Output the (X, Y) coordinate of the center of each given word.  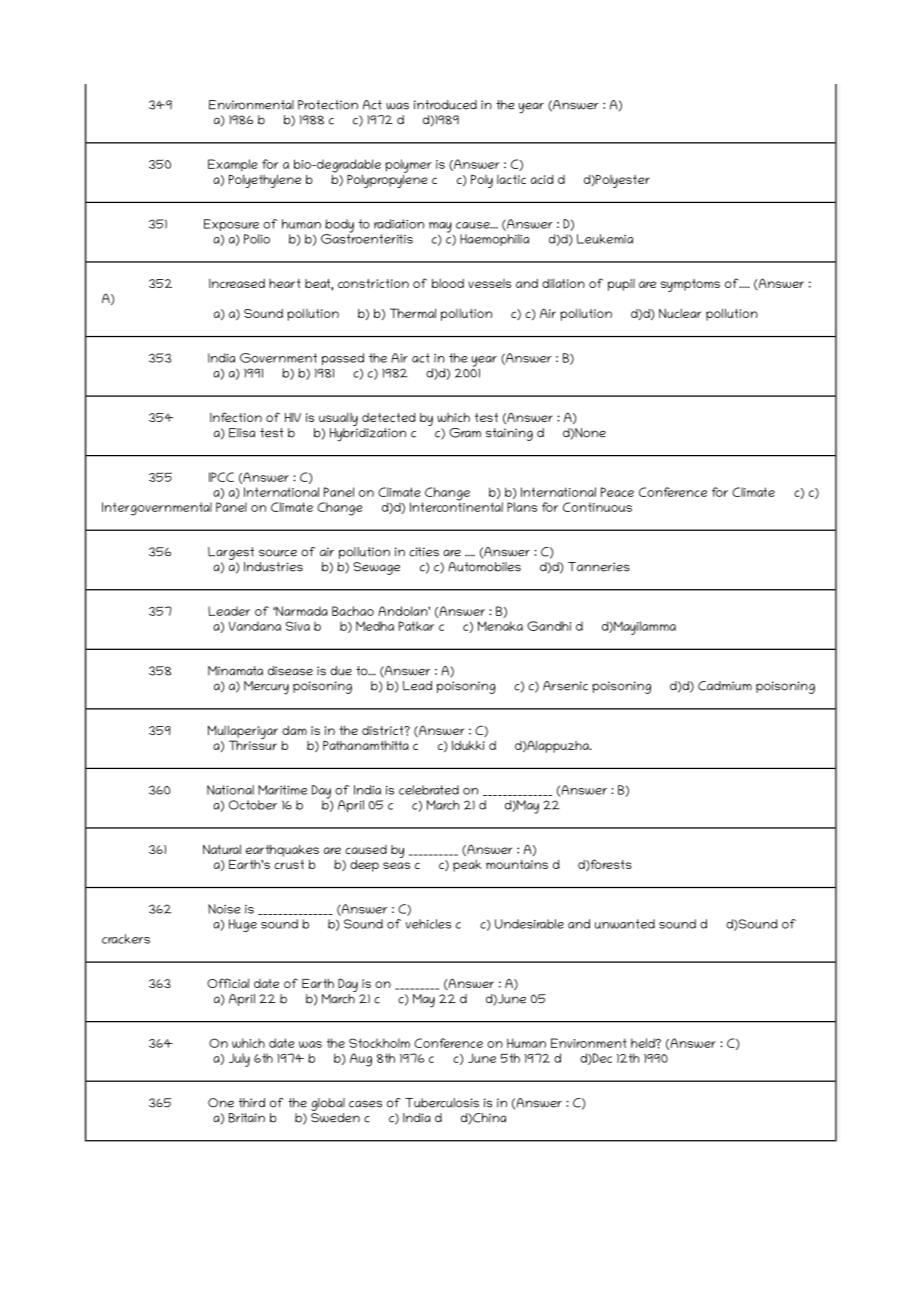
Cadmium (725, 686)
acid (542, 179)
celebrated (429, 790)
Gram (465, 433)
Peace (617, 492)
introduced (445, 105)
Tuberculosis (442, 1103)
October (253, 805)
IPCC (221, 477)
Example (232, 165)
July (239, 1060)
